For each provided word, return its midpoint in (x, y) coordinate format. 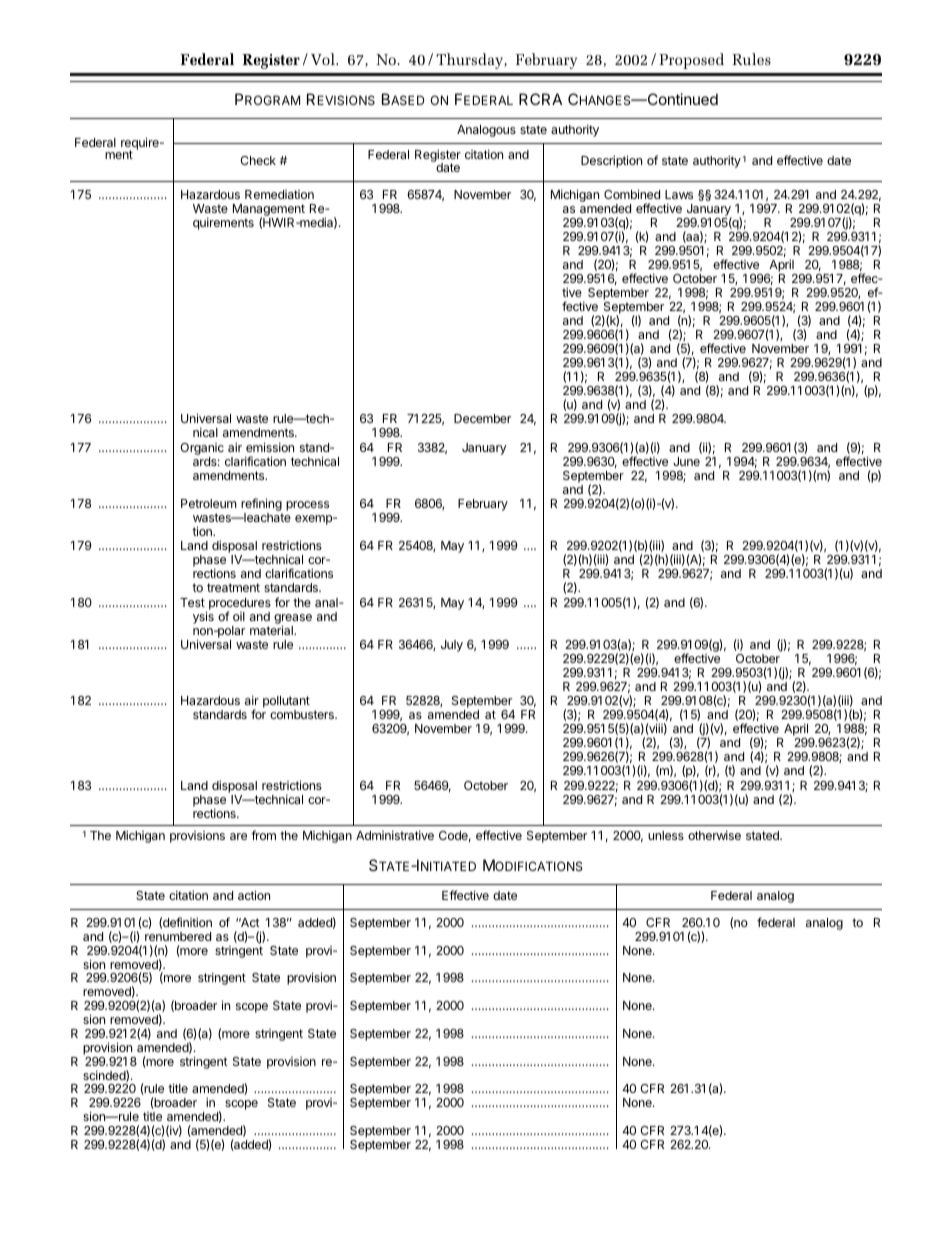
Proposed (691, 61)
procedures (240, 605)
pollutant (286, 703)
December (482, 418)
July (452, 646)
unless (666, 835)
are (238, 836)
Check (258, 160)
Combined (632, 194)
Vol (324, 59)
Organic (202, 449)
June (686, 461)
